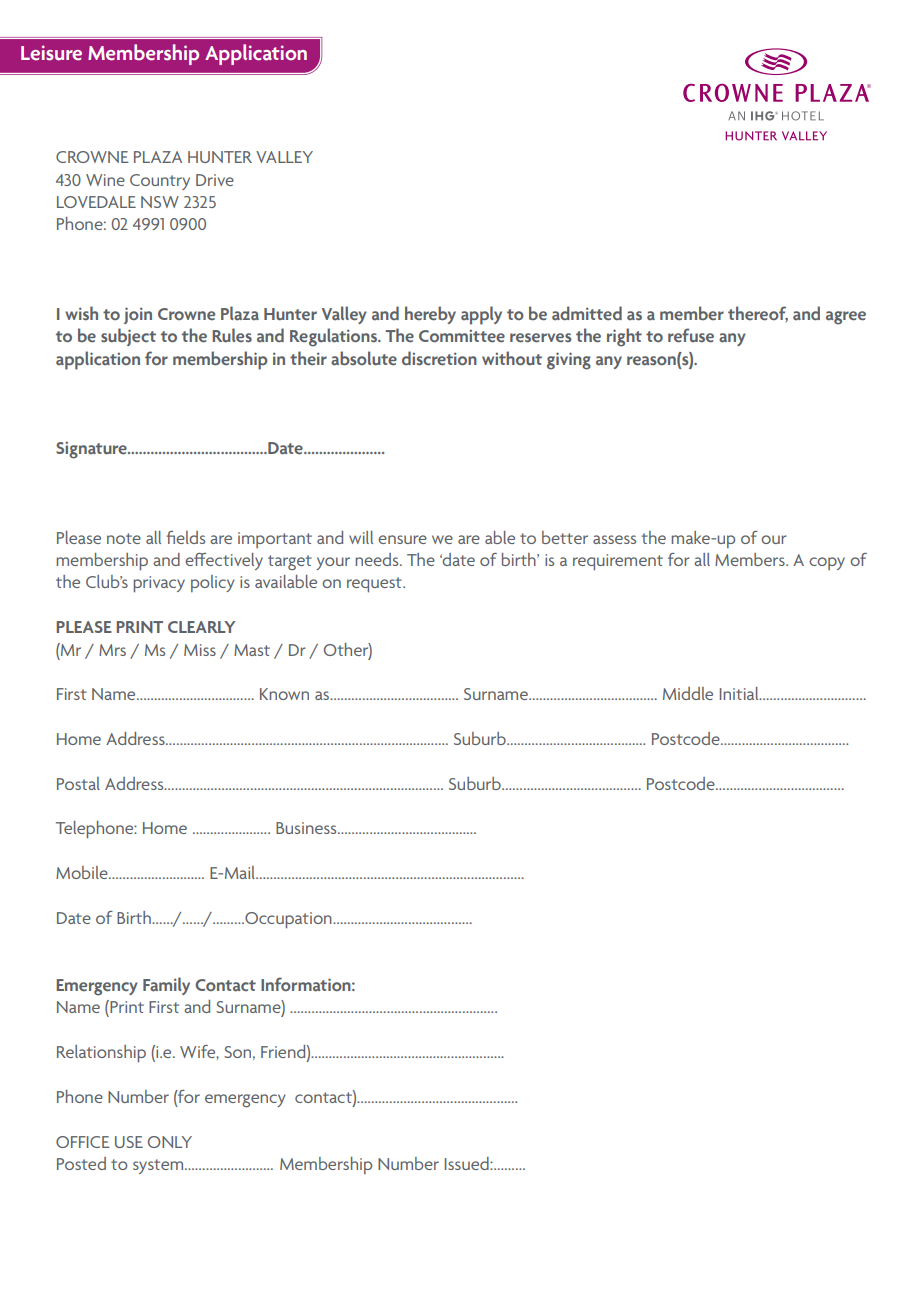 The height and width of the document is (1308, 924). Describe the element at coordinates (307, 828) in the document. I see `Business` at that location.
